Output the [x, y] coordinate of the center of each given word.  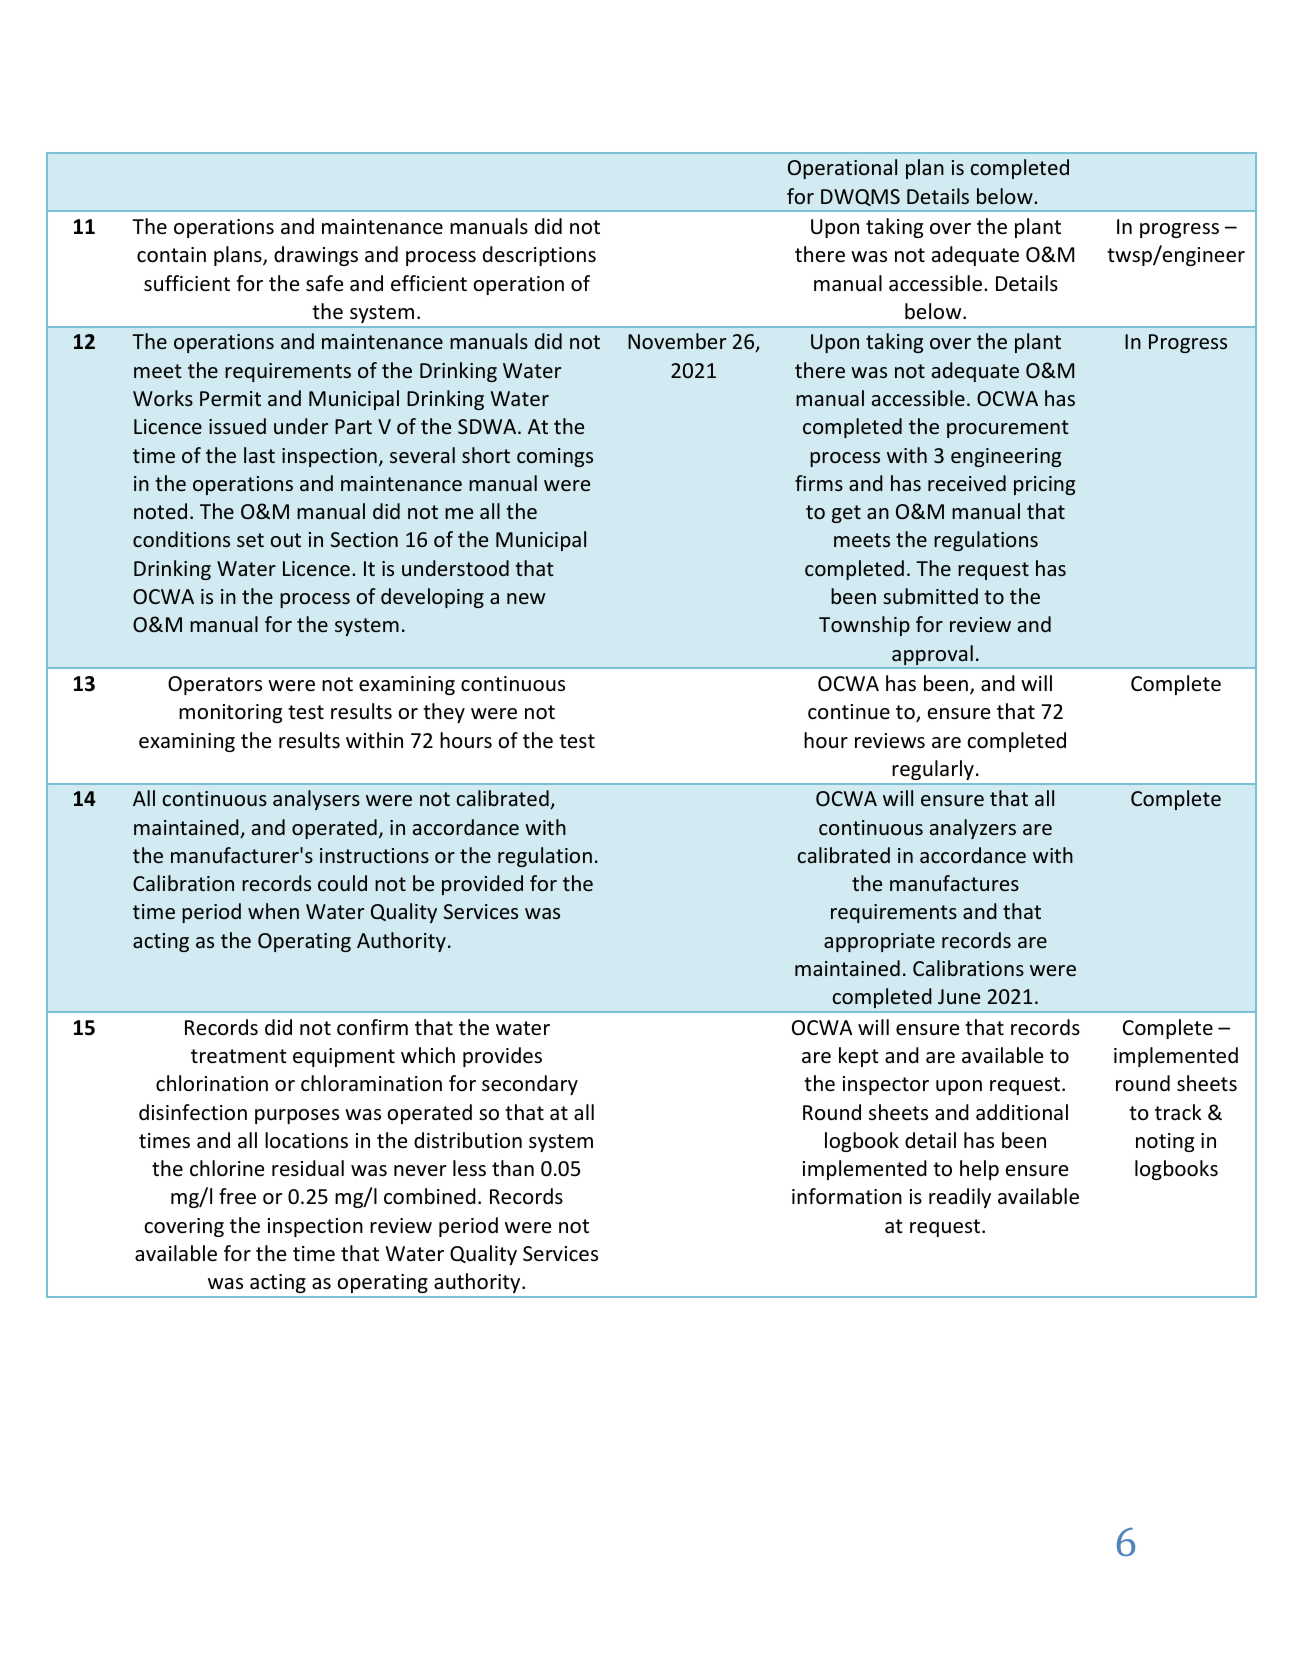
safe [324, 283]
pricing [1044, 485]
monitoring [230, 713]
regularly [933, 770]
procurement [1007, 429]
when [273, 911]
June [959, 996]
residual [308, 1168]
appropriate [879, 942]
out [286, 540]
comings [555, 457]
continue [849, 711]
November [677, 341]
